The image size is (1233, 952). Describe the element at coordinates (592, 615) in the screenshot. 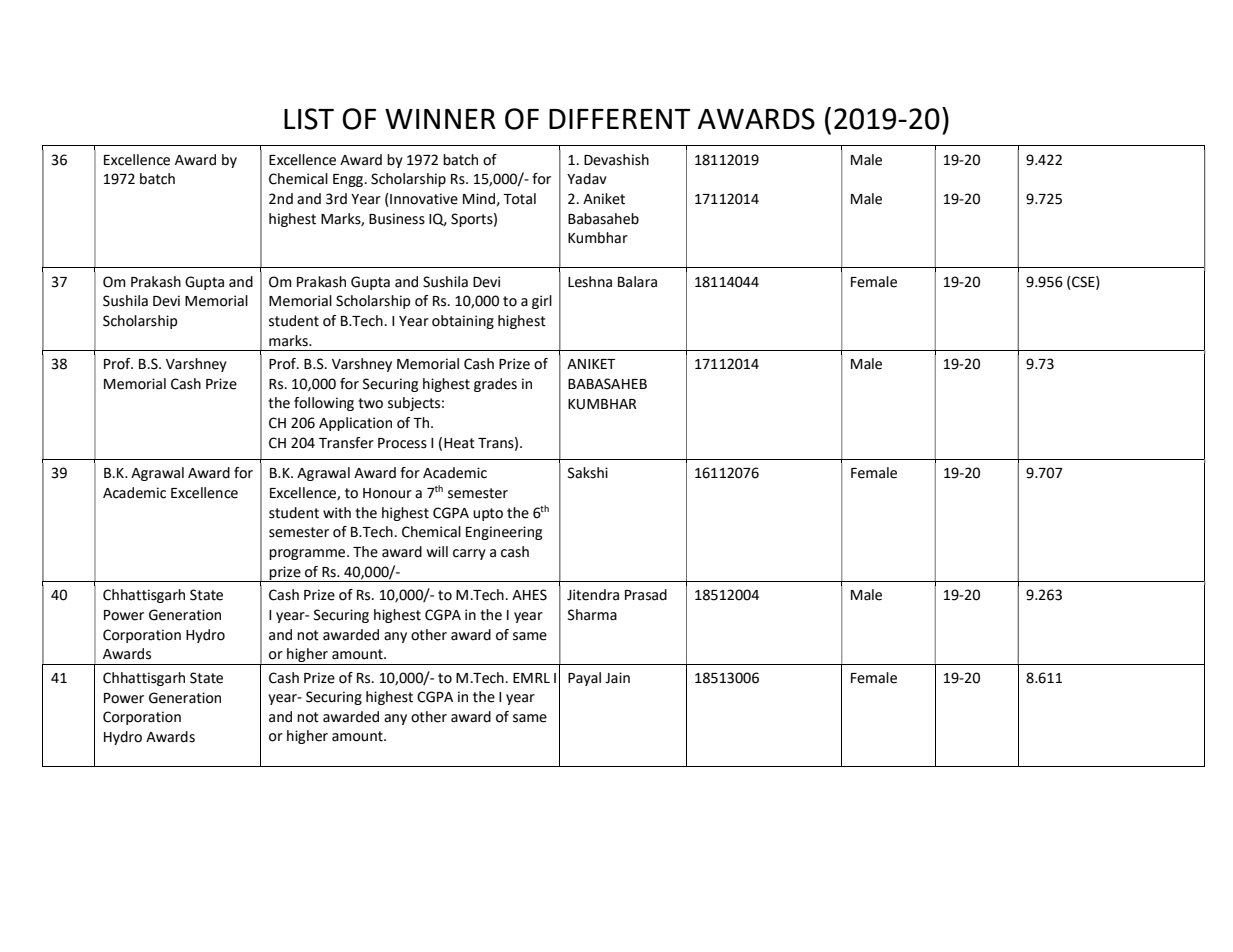

I see `Sharma` at that location.
